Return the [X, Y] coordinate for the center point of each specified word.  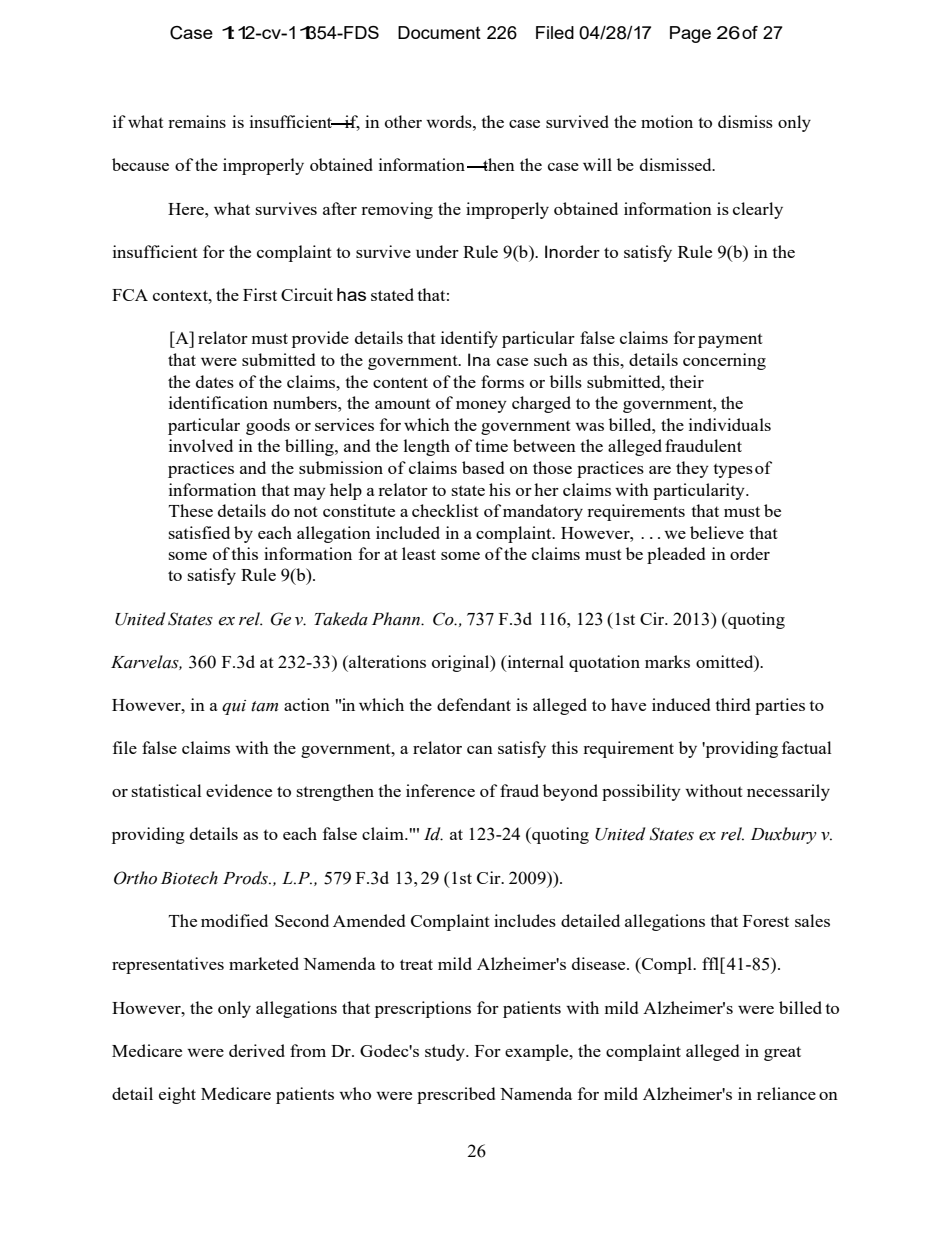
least [419, 553]
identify [469, 339]
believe [717, 532]
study [446, 1052]
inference [440, 790]
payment [730, 341]
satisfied [199, 532]
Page [690, 34]
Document [439, 32]
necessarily [788, 792]
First [260, 294]
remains [197, 121]
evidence [239, 790]
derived [257, 1050]
